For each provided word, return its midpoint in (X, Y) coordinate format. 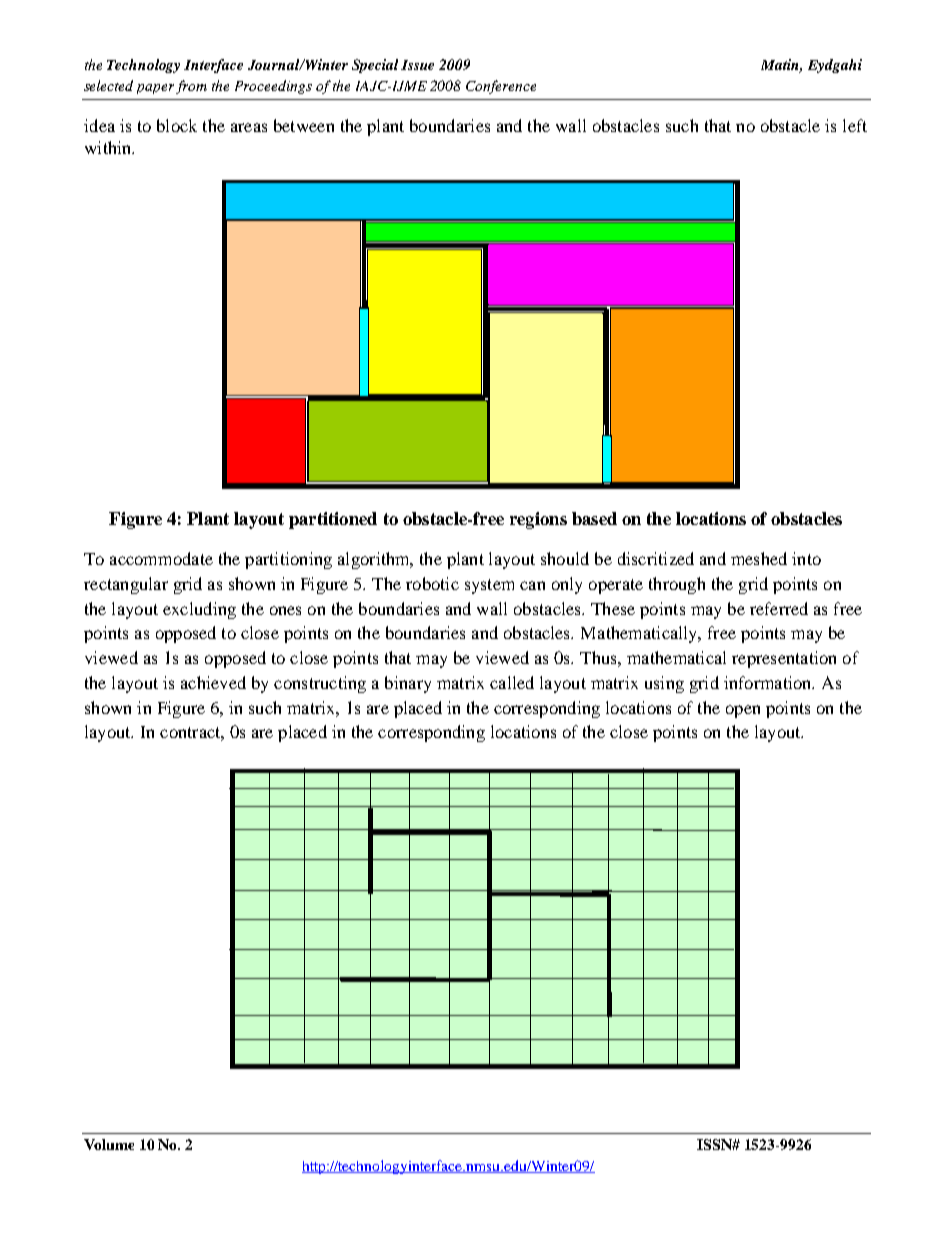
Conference (501, 87)
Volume (109, 1144)
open (743, 711)
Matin (781, 66)
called (512, 682)
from (191, 87)
